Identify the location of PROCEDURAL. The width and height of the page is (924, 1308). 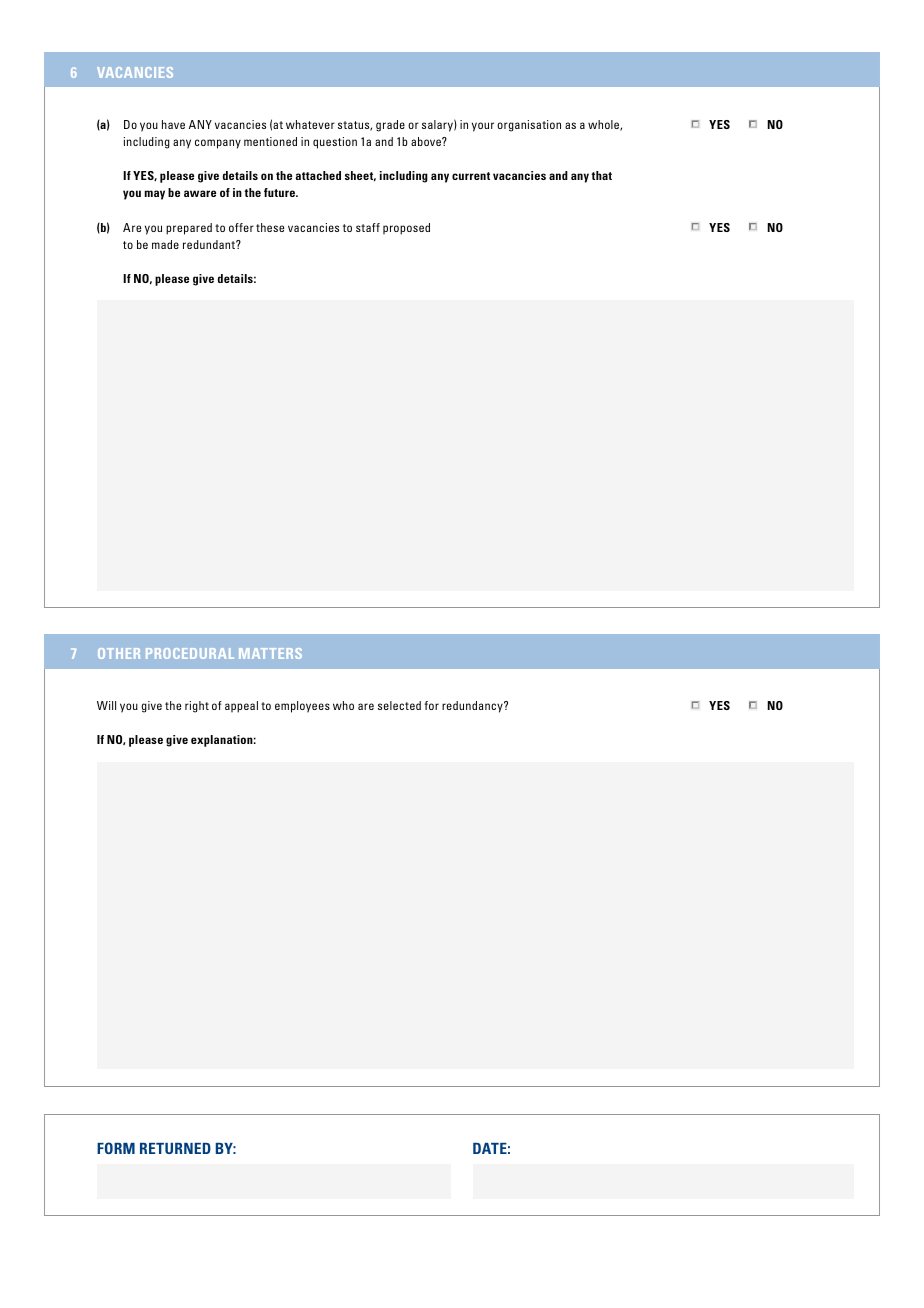
(190, 653).
